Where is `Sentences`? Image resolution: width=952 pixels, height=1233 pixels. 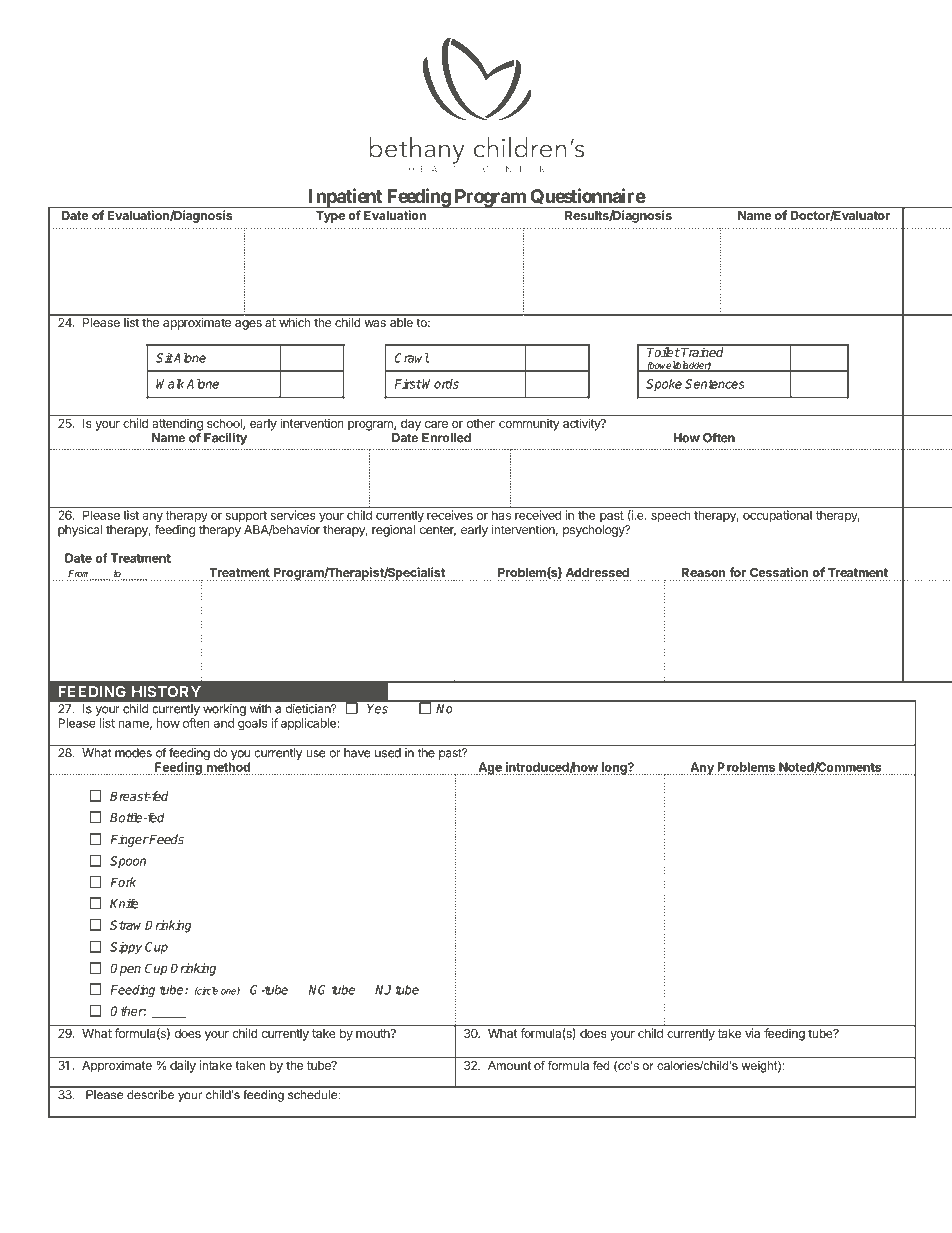 Sentences is located at coordinates (715, 384).
